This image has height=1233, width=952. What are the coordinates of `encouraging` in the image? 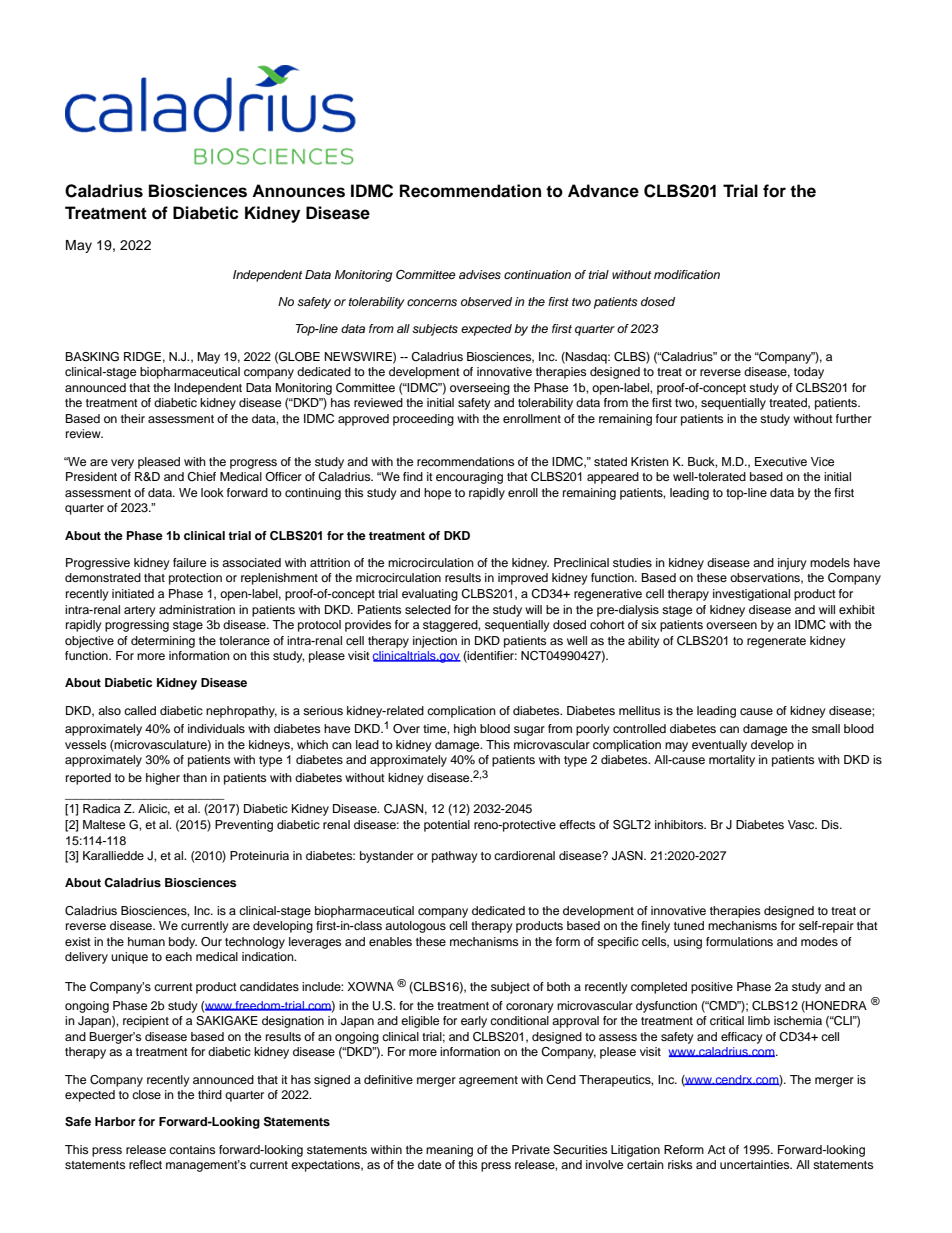 It's located at (469, 478).
